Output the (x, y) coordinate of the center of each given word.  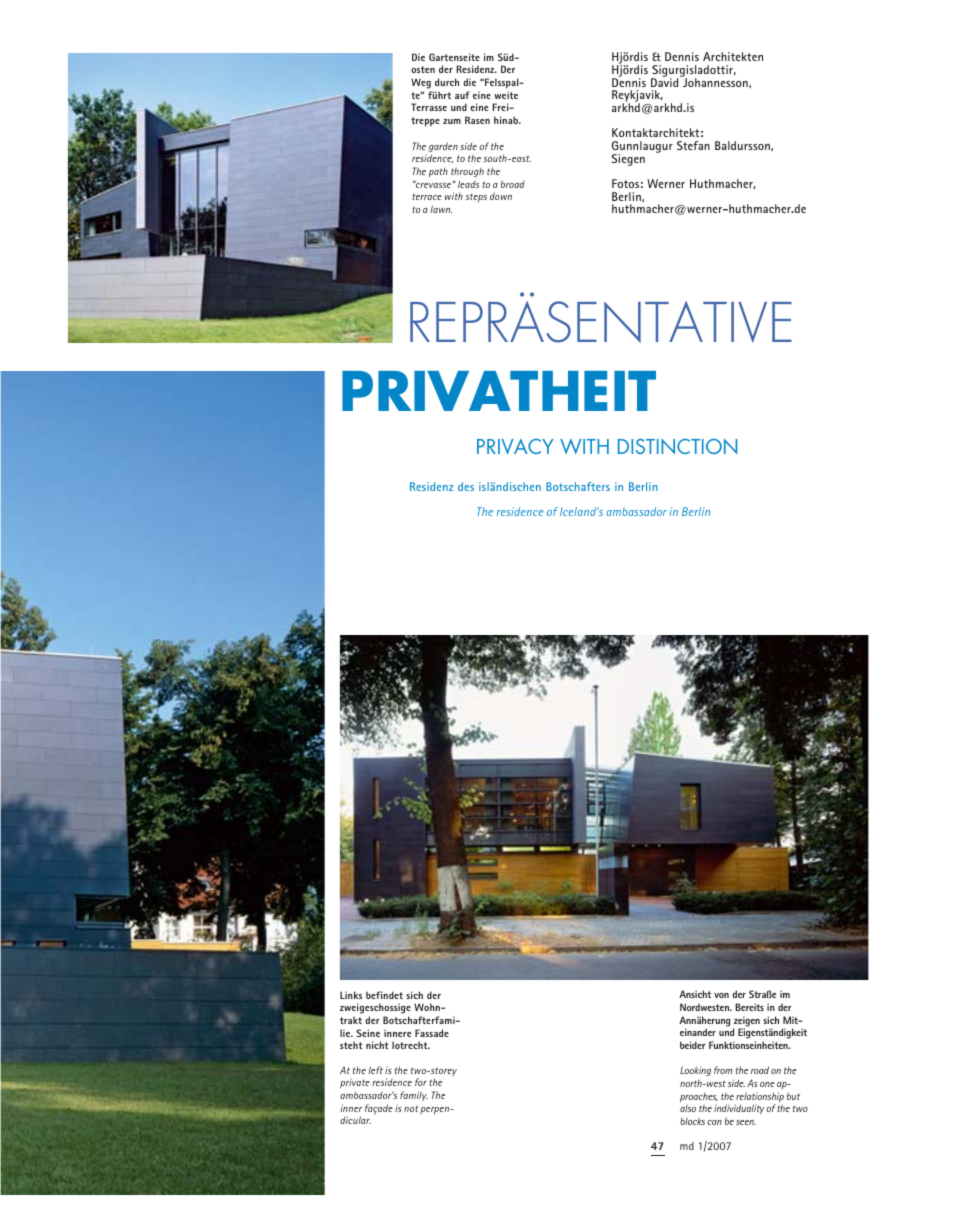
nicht (377, 1045)
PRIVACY (515, 446)
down (501, 196)
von (721, 995)
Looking (695, 1071)
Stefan (693, 145)
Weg (421, 83)
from (723, 1070)
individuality (739, 1109)
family (414, 1096)
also (688, 1108)
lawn (441, 209)
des (466, 486)
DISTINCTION (677, 446)
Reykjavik (637, 97)
